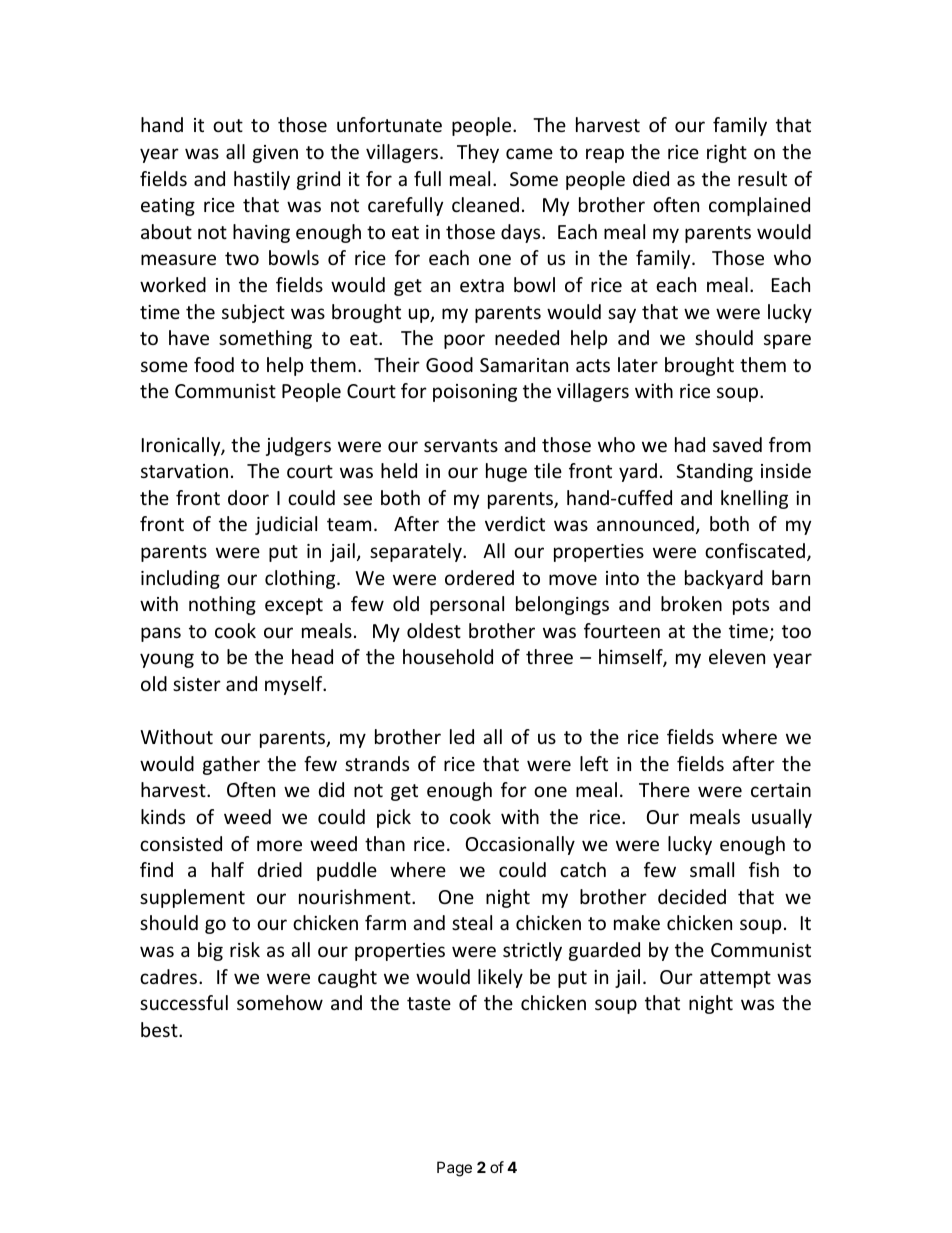 The image size is (952, 1233). What do you see at coordinates (231, 765) in the image?
I see `gather` at bounding box center [231, 765].
